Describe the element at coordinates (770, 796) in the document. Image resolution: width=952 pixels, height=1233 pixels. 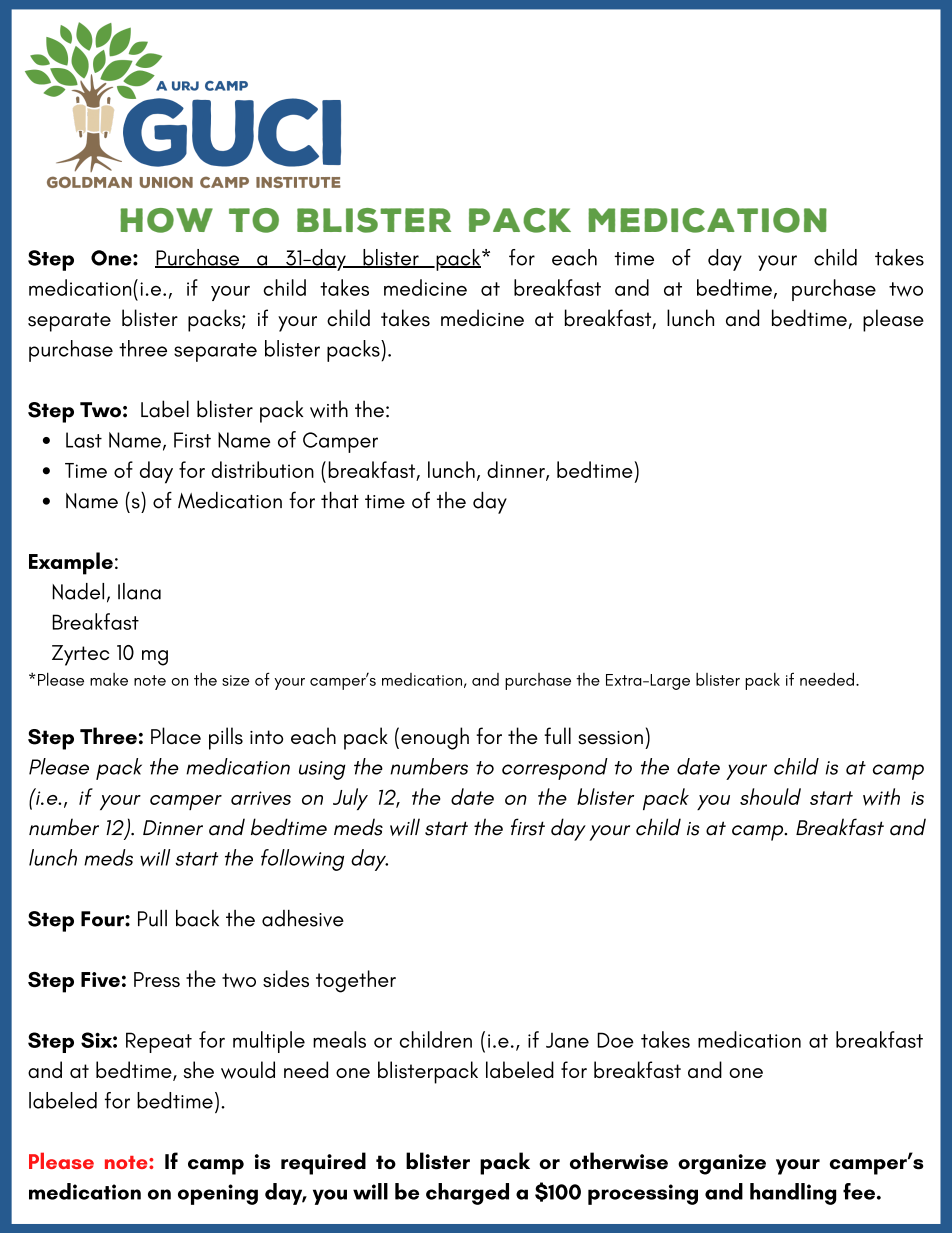
I see `should` at that location.
